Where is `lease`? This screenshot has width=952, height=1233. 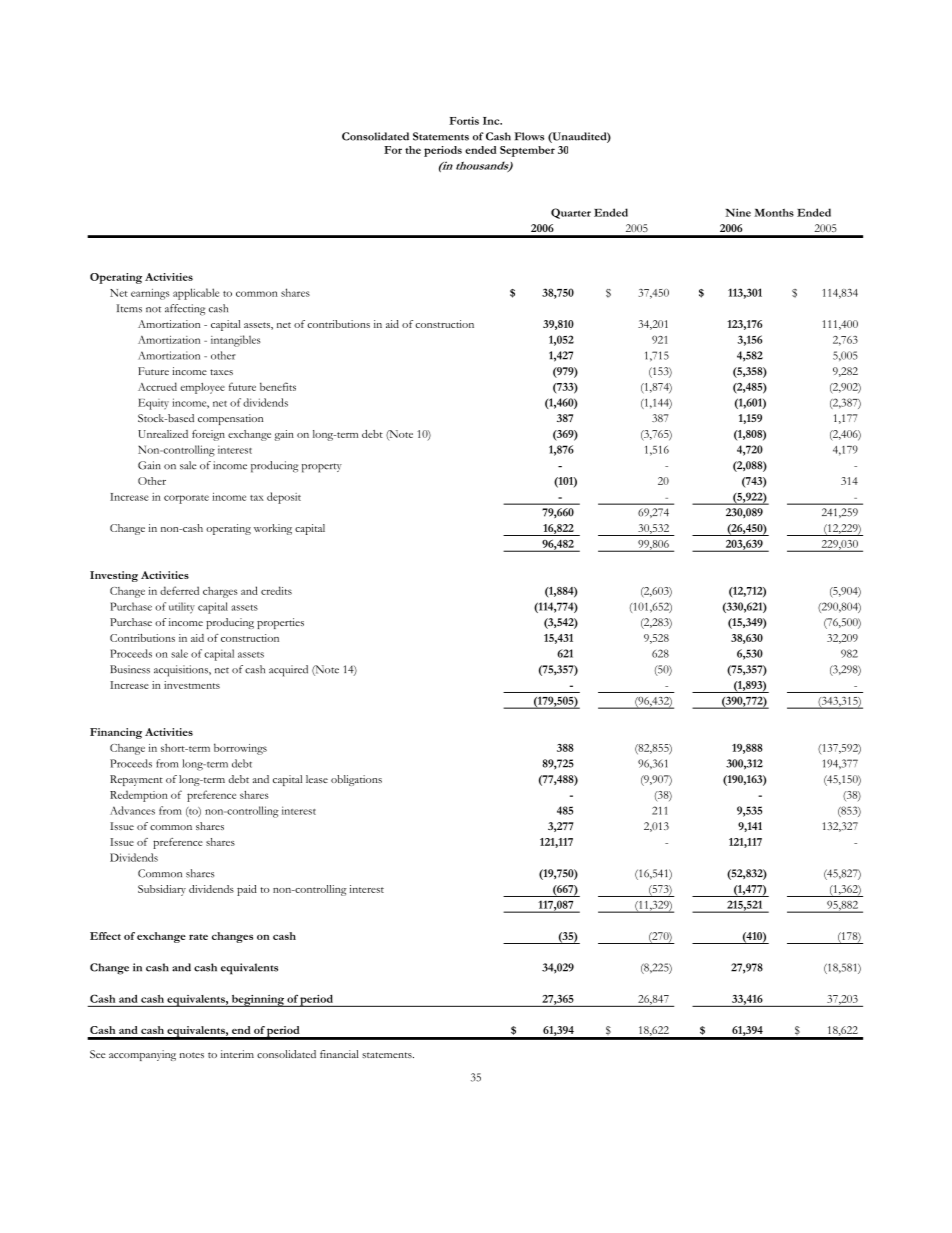
lease is located at coordinates (317, 779).
